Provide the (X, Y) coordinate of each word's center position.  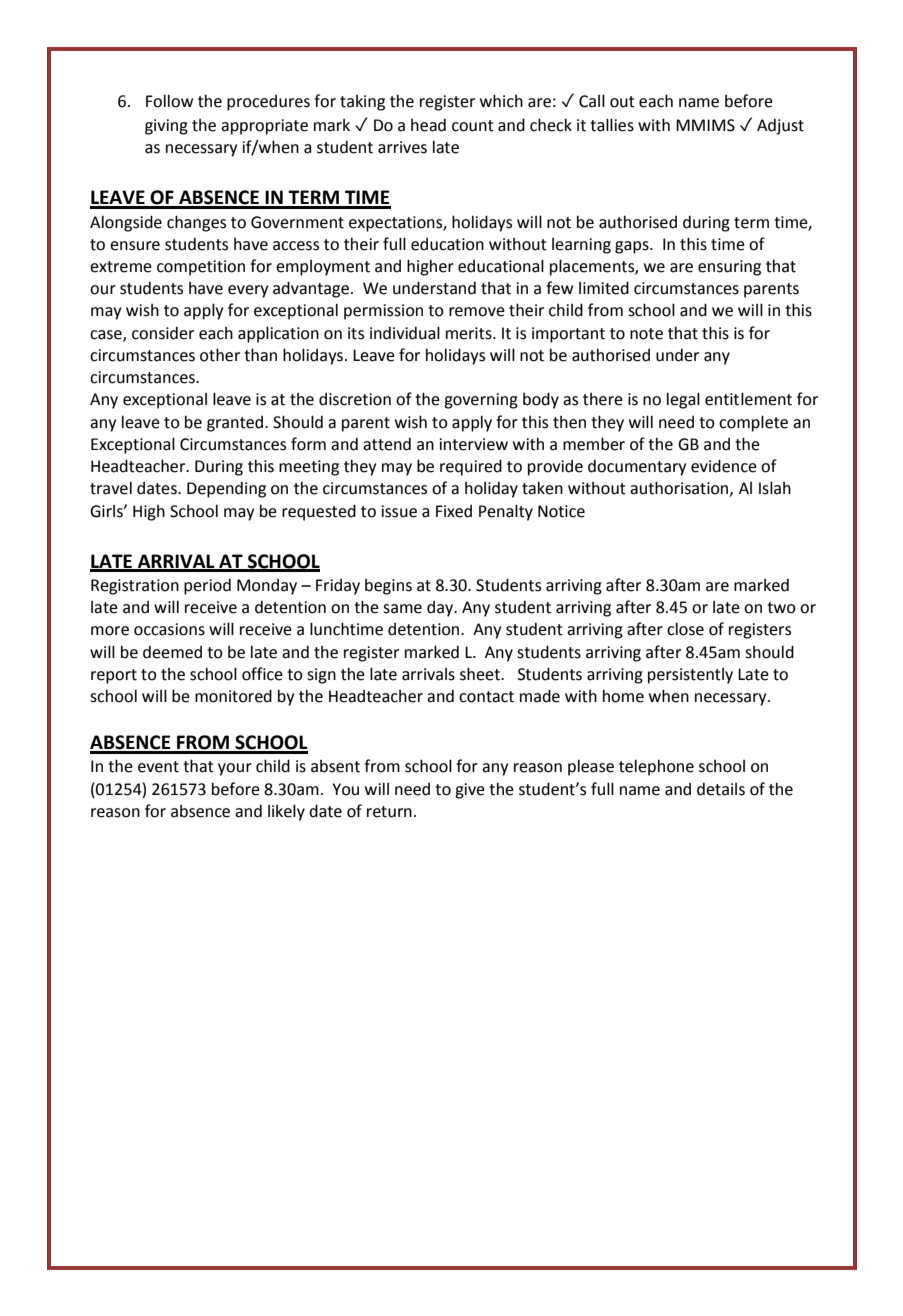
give (470, 791)
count (473, 126)
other (220, 355)
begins (388, 587)
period (207, 587)
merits (470, 333)
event (158, 767)
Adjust (780, 127)
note (646, 334)
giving (166, 127)
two (781, 608)
